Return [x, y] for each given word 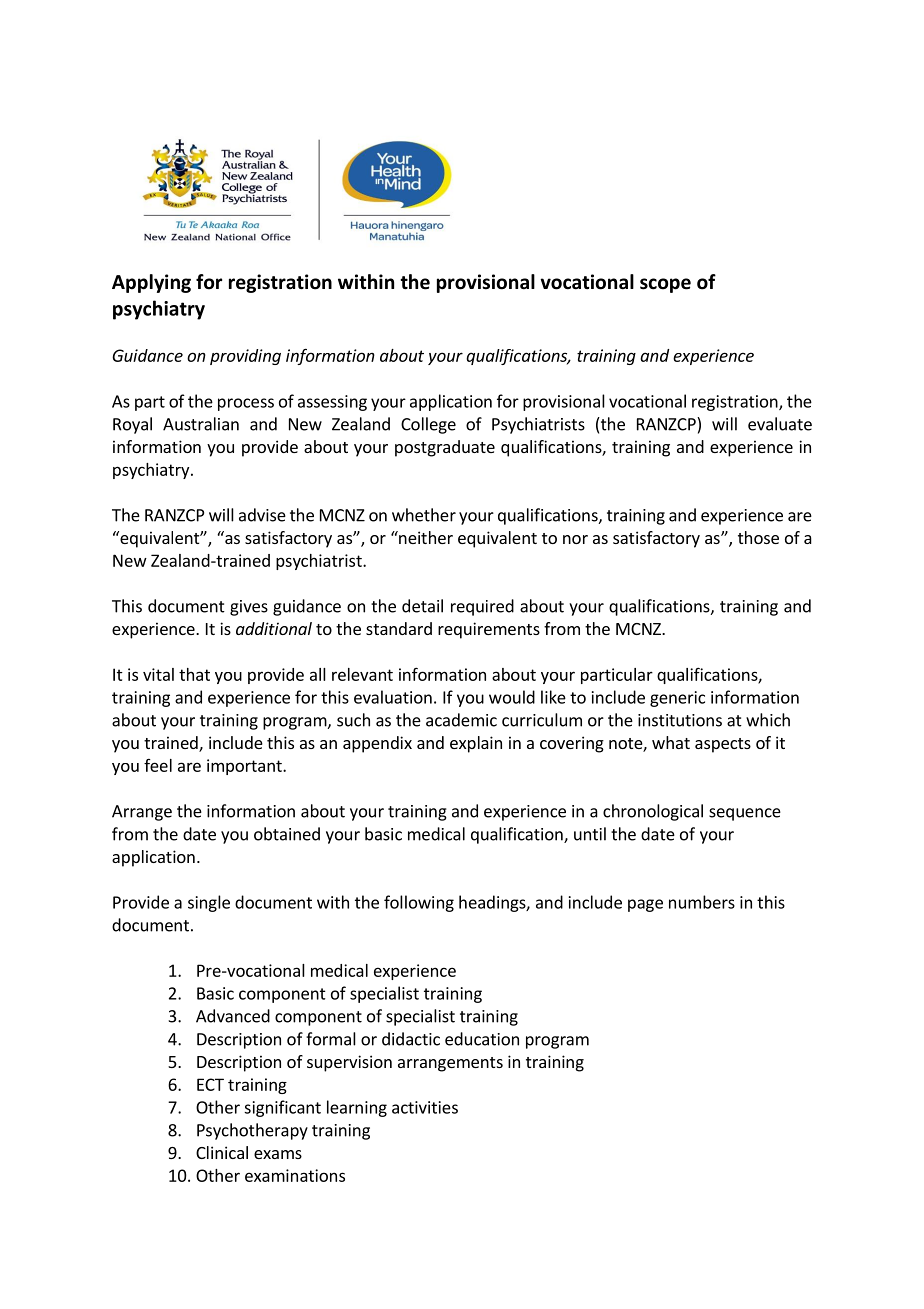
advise [262, 515]
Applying [151, 283]
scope [665, 285]
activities [425, 1107]
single [209, 903]
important [245, 767]
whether [424, 515]
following [419, 903]
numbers [702, 902]
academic [461, 720]
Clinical [222, 1152]
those [758, 537]
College [428, 425]
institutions [680, 720]
